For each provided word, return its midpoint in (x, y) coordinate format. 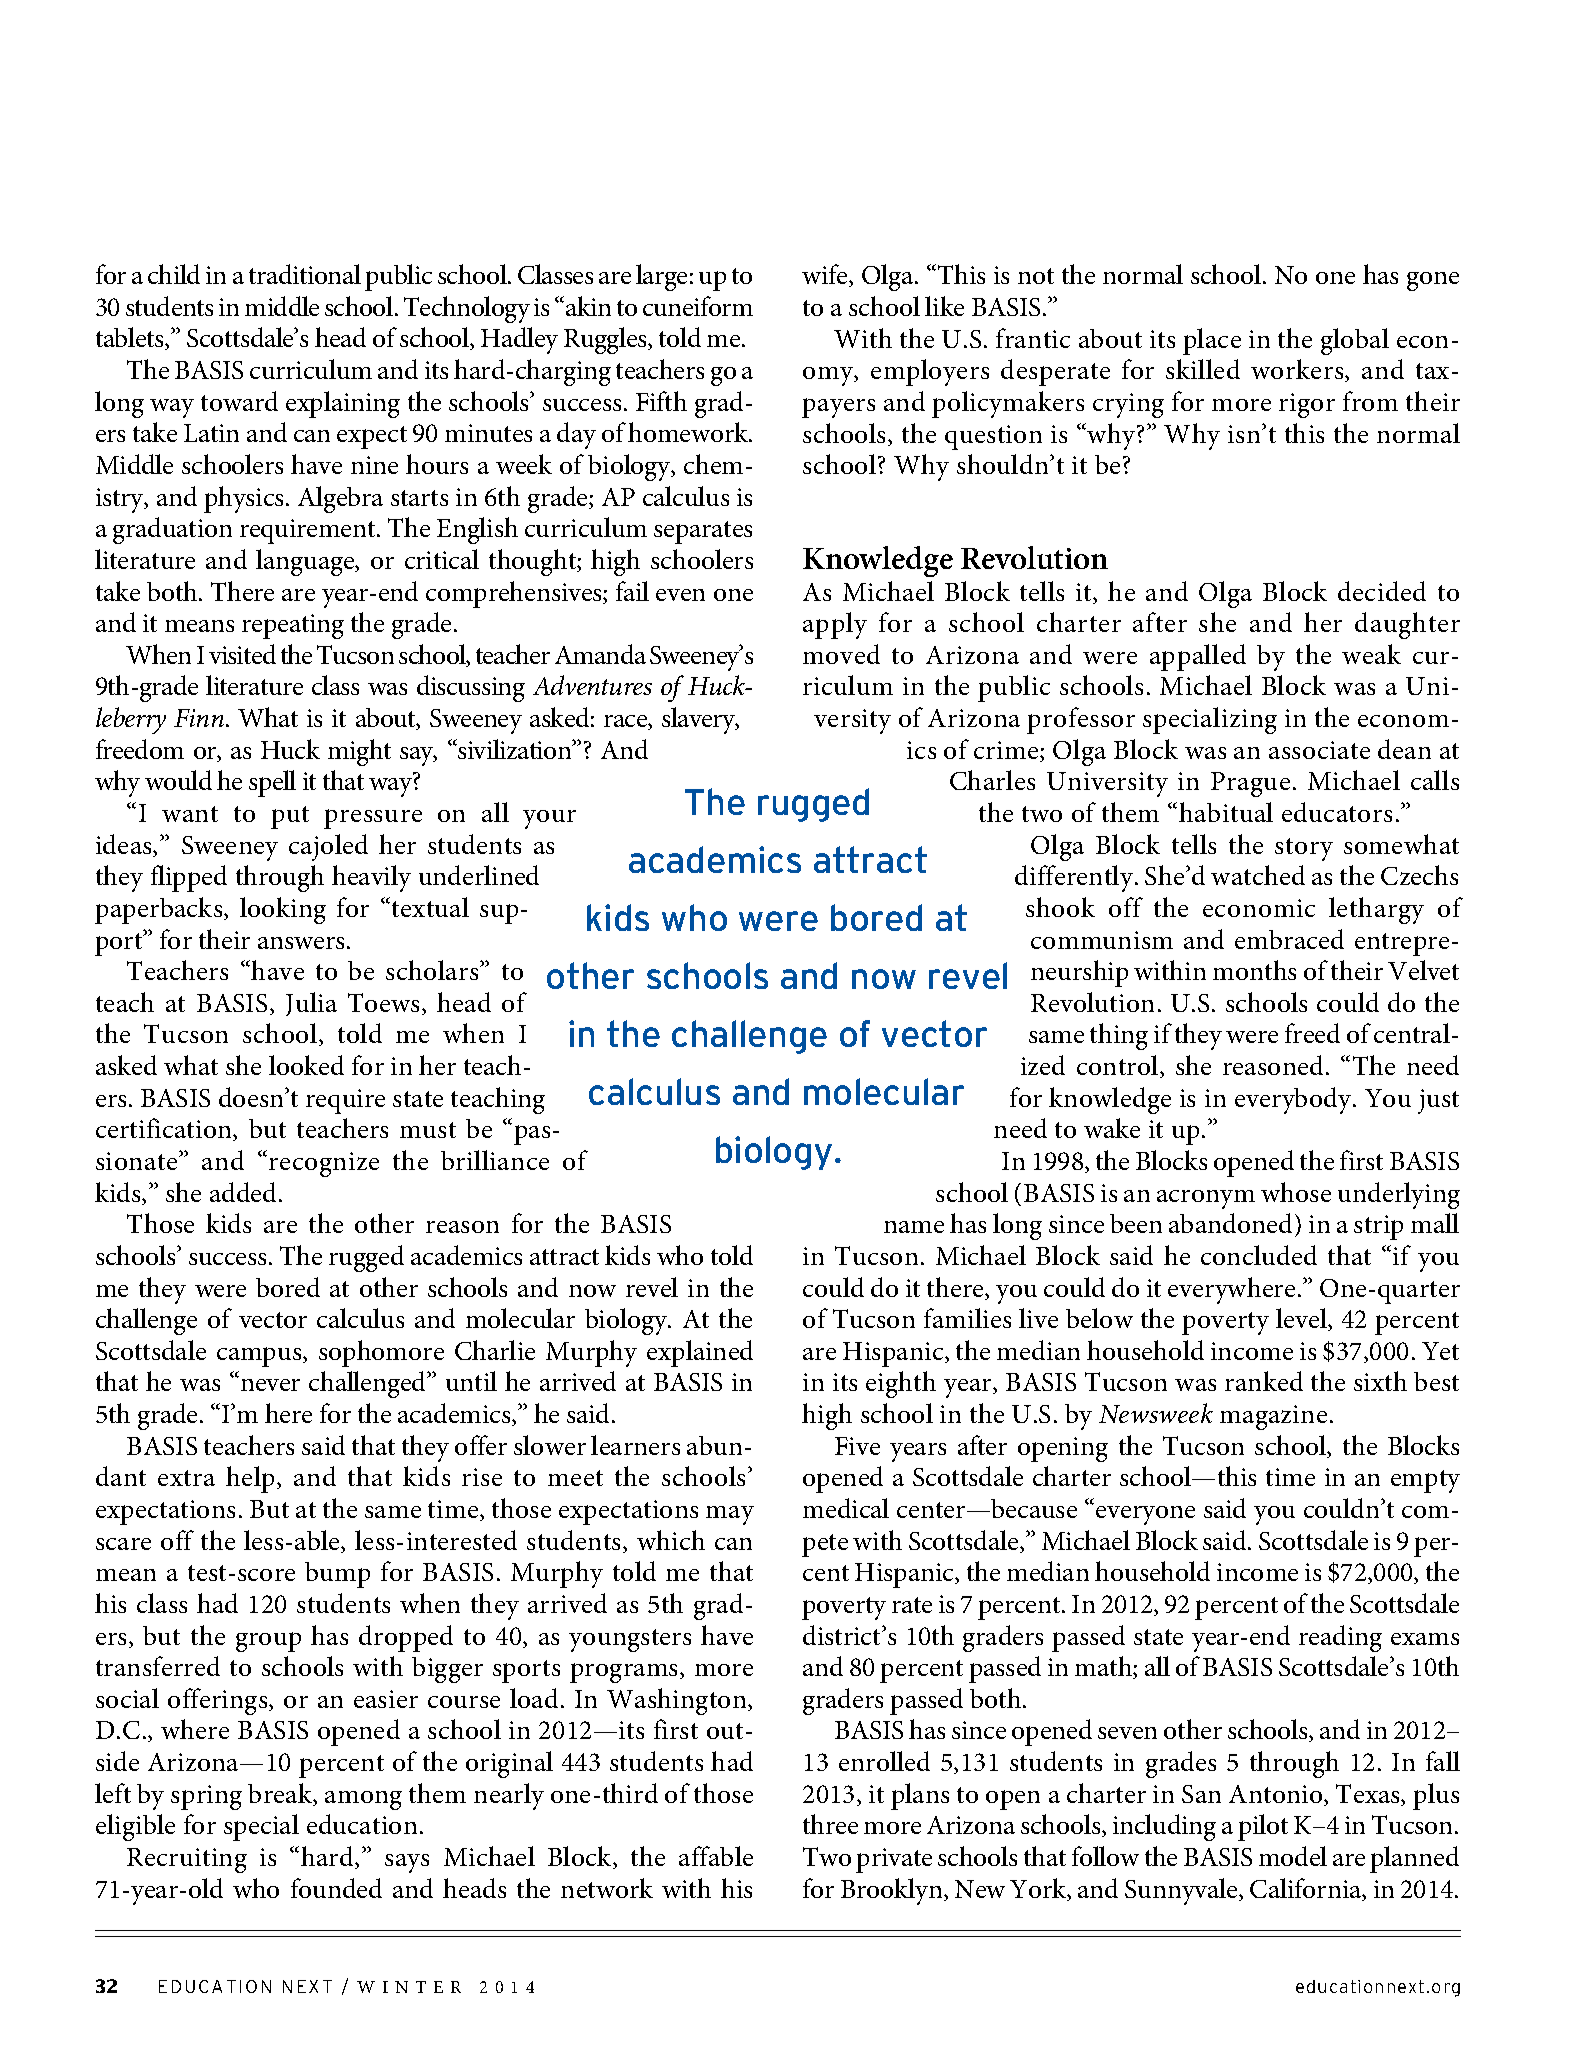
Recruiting (187, 1860)
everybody (1294, 1100)
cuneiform (698, 306)
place (1212, 341)
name (914, 1227)
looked (306, 1065)
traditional (305, 274)
